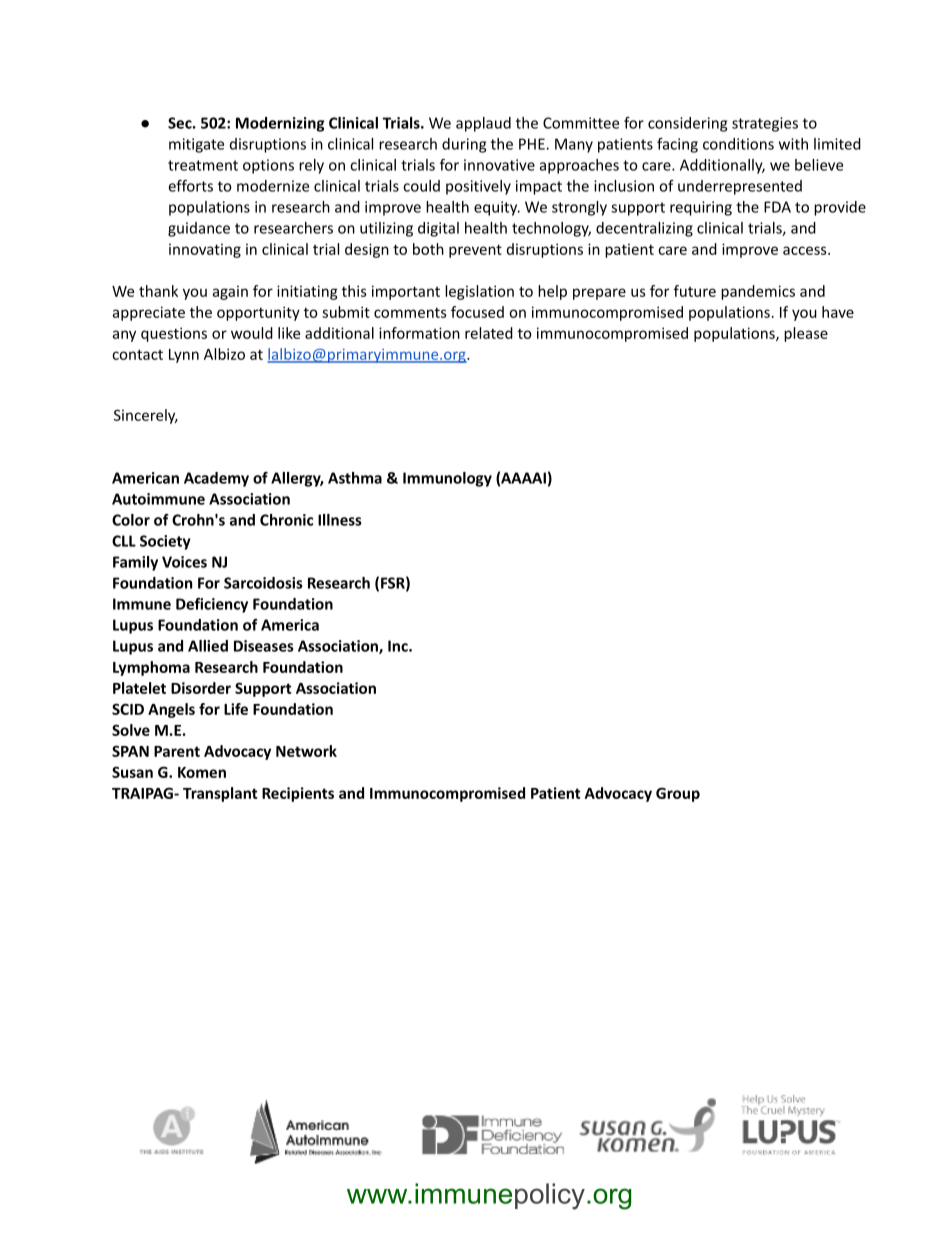  Describe the element at coordinates (196, 145) in the image. I see `mitigate` at that location.
